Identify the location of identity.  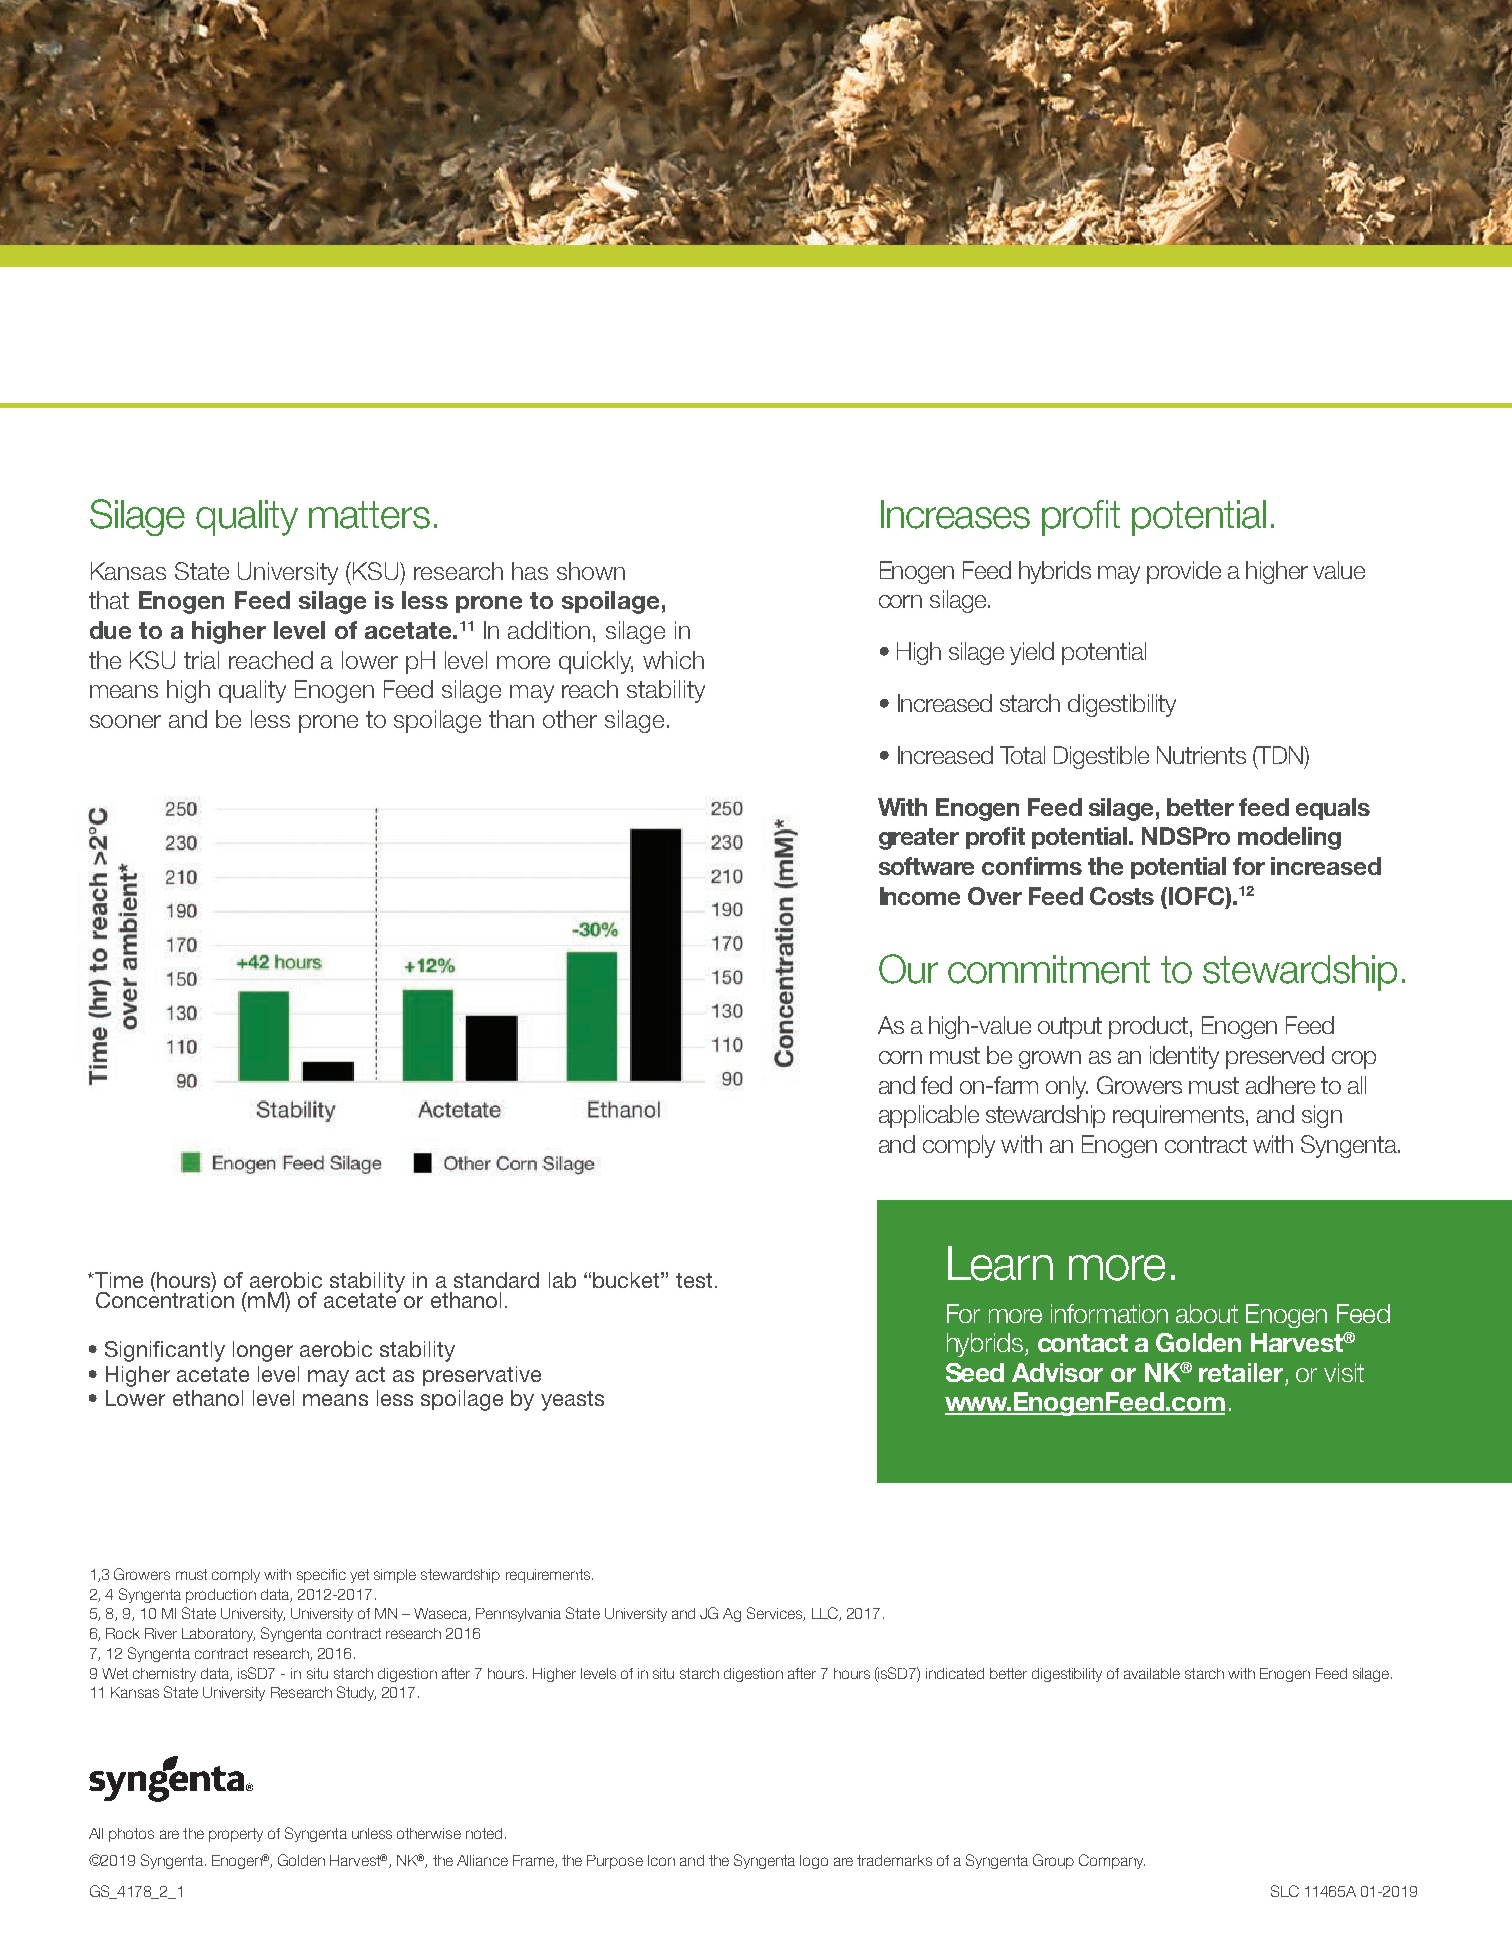
(1184, 1057).
